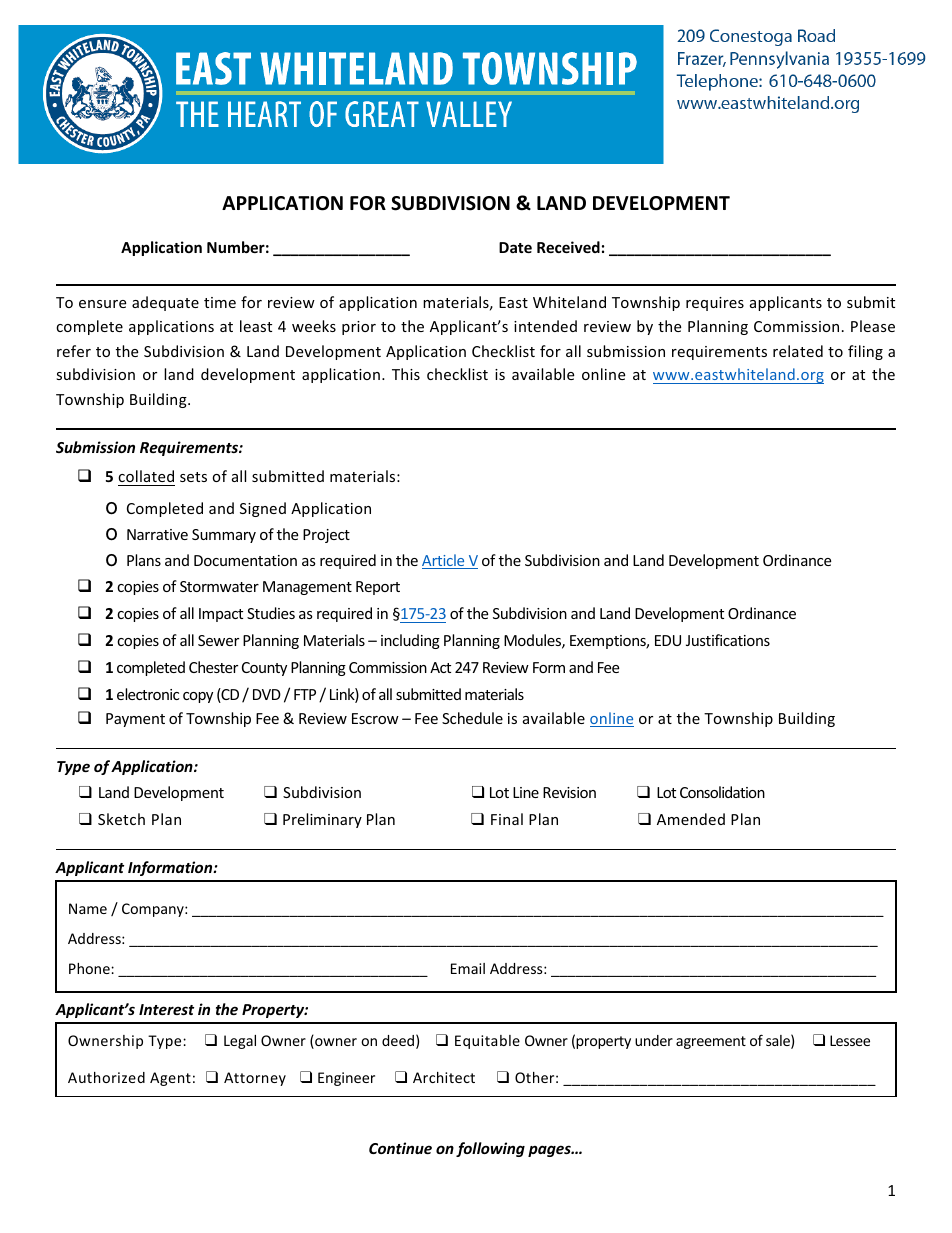  What do you see at coordinates (490, 1149) in the screenshot?
I see `following` at bounding box center [490, 1149].
